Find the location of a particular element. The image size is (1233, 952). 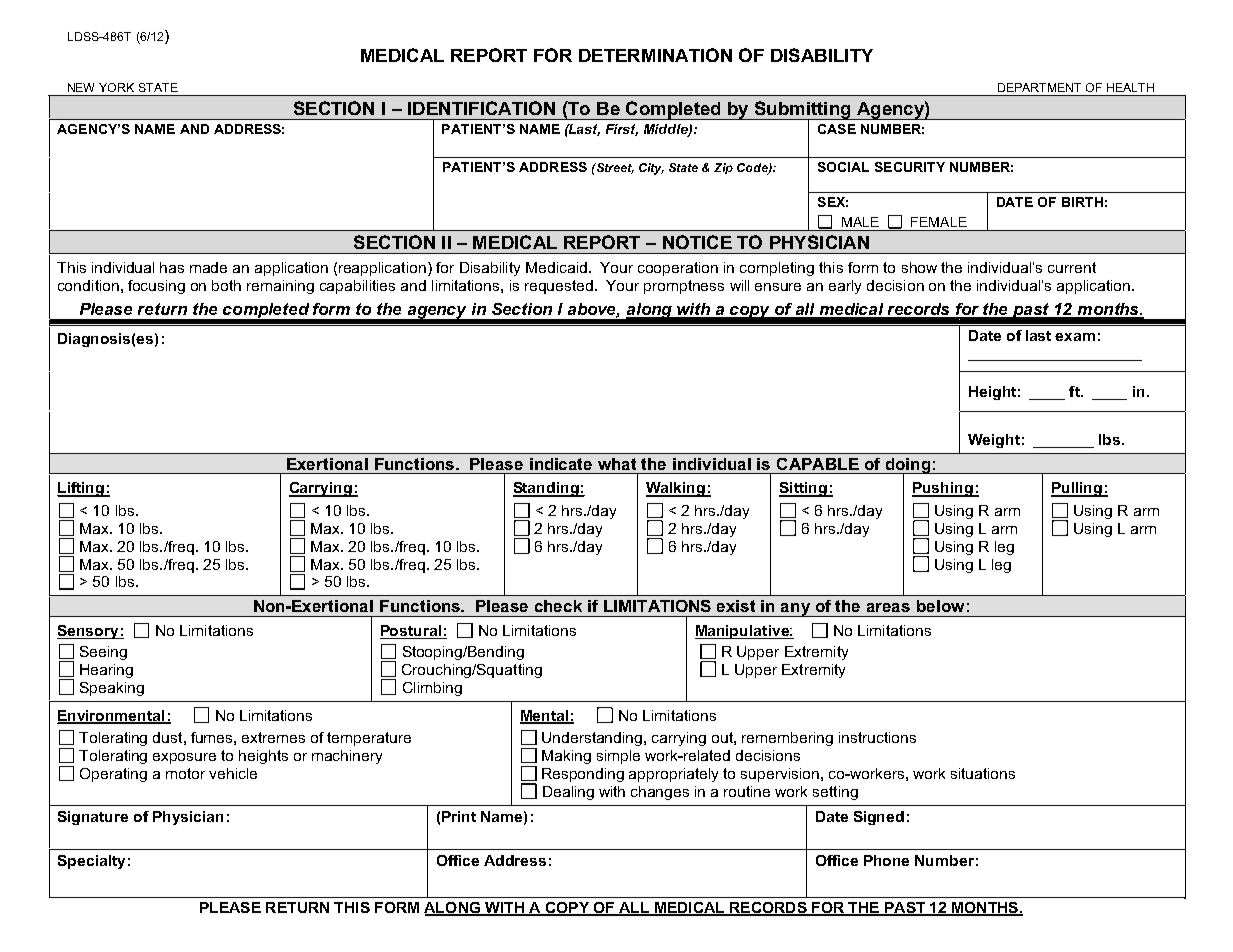

DEPARTMENT is located at coordinates (1039, 87).
